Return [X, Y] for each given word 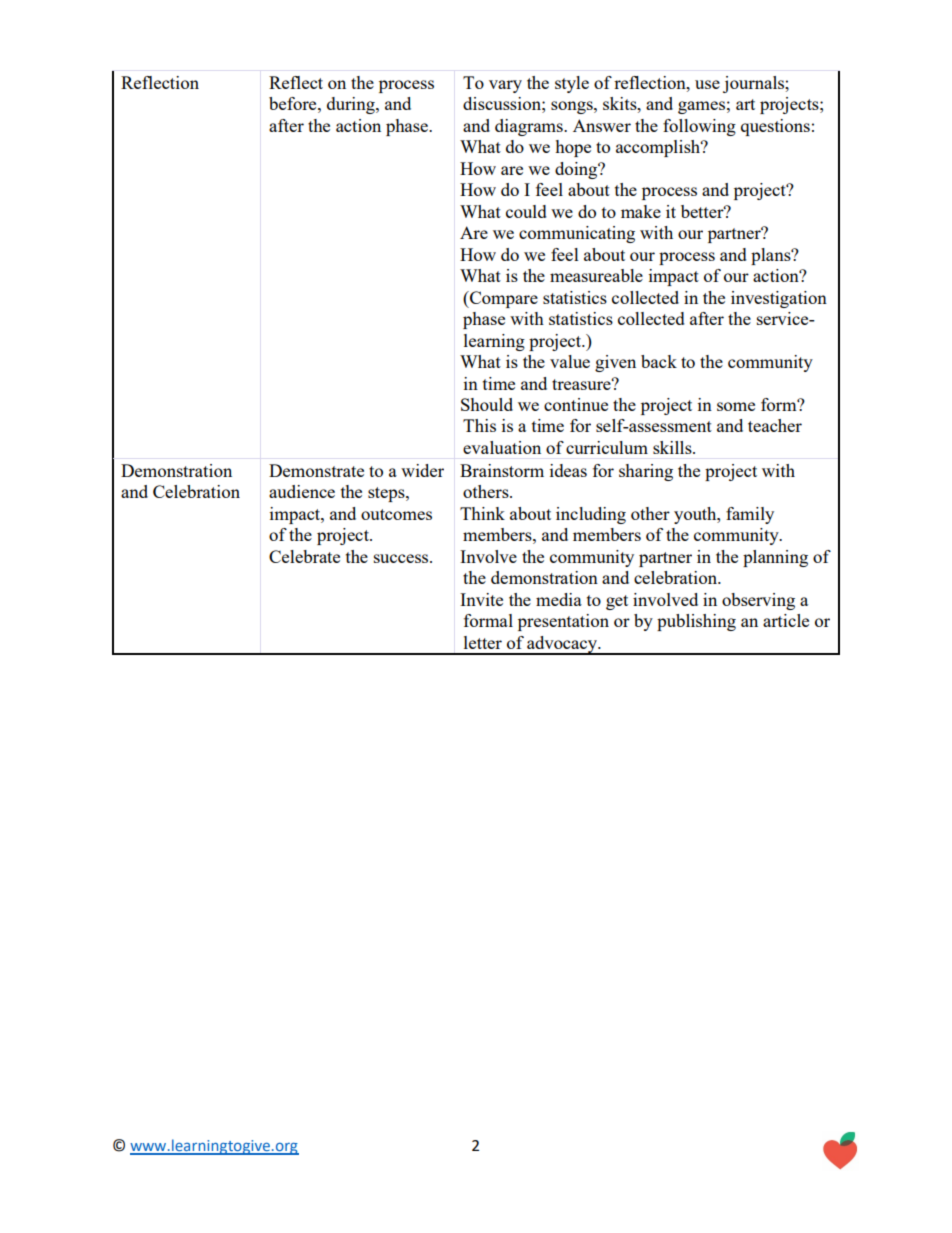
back [659, 361]
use [707, 84]
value [570, 361]
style [572, 84]
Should [487, 404]
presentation [563, 622]
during [352, 105]
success [402, 558]
